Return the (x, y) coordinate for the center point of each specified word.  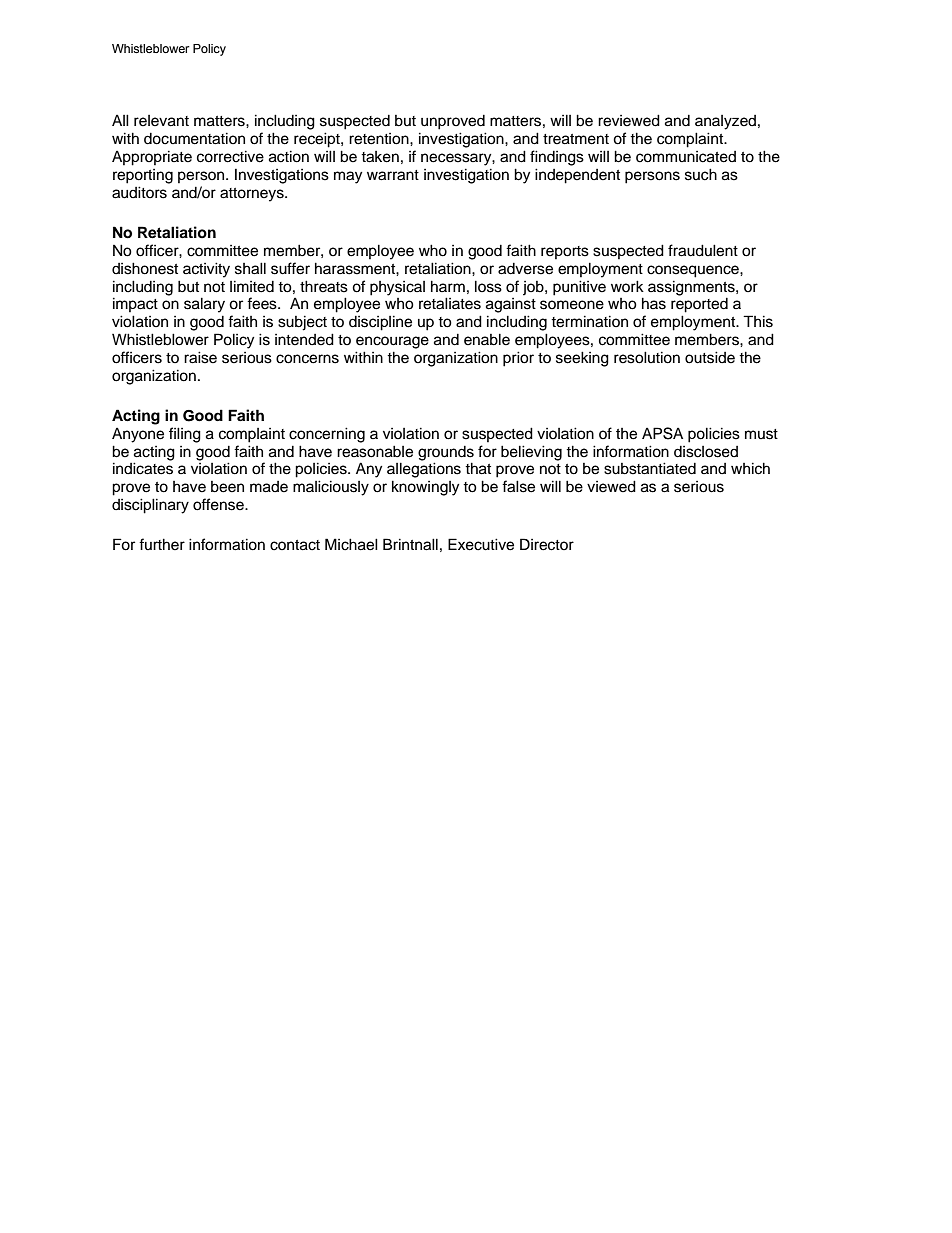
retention (380, 139)
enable (487, 339)
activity (206, 270)
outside (710, 357)
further (162, 544)
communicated (686, 157)
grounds (446, 453)
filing (185, 435)
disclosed (706, 452)
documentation (194, 138)
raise (200, 357)
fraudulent (703, 250)
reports (565, 252)
